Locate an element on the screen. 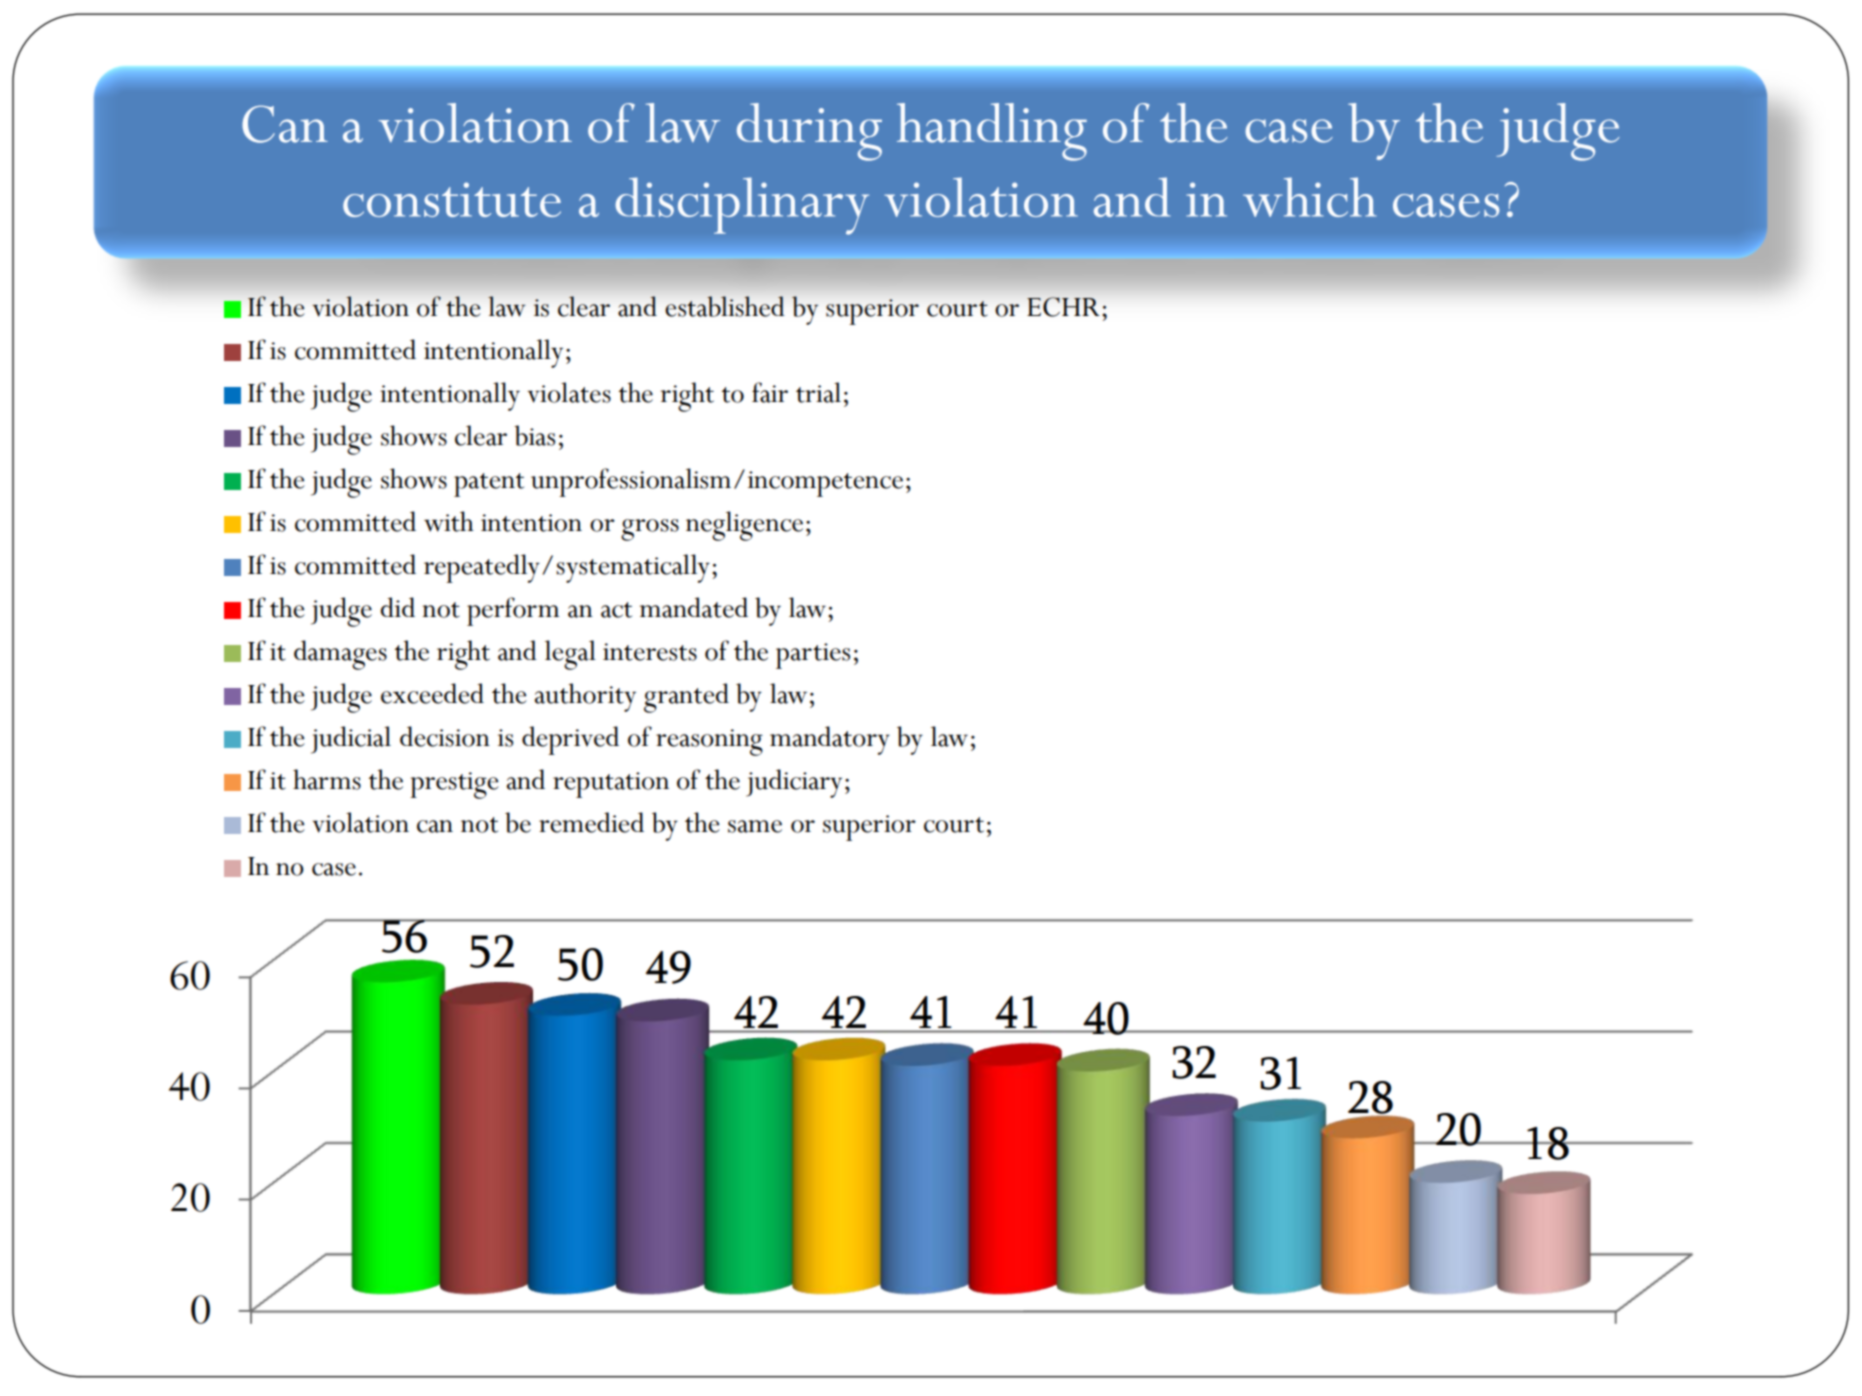  during is located at coordinates (809, 132).
